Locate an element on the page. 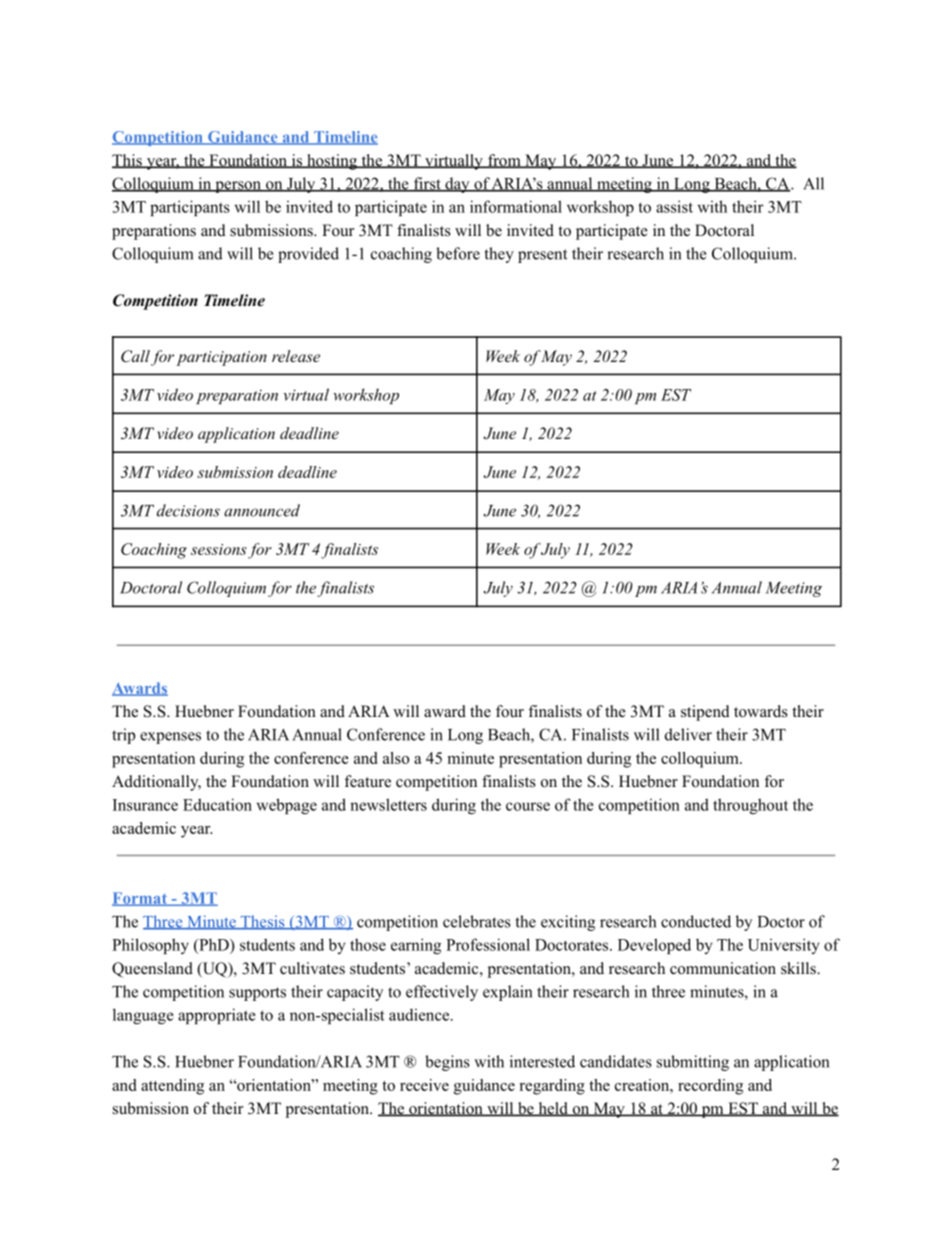 This page has width=952, height=1233. sessions is located at coordinates (219, 549).
